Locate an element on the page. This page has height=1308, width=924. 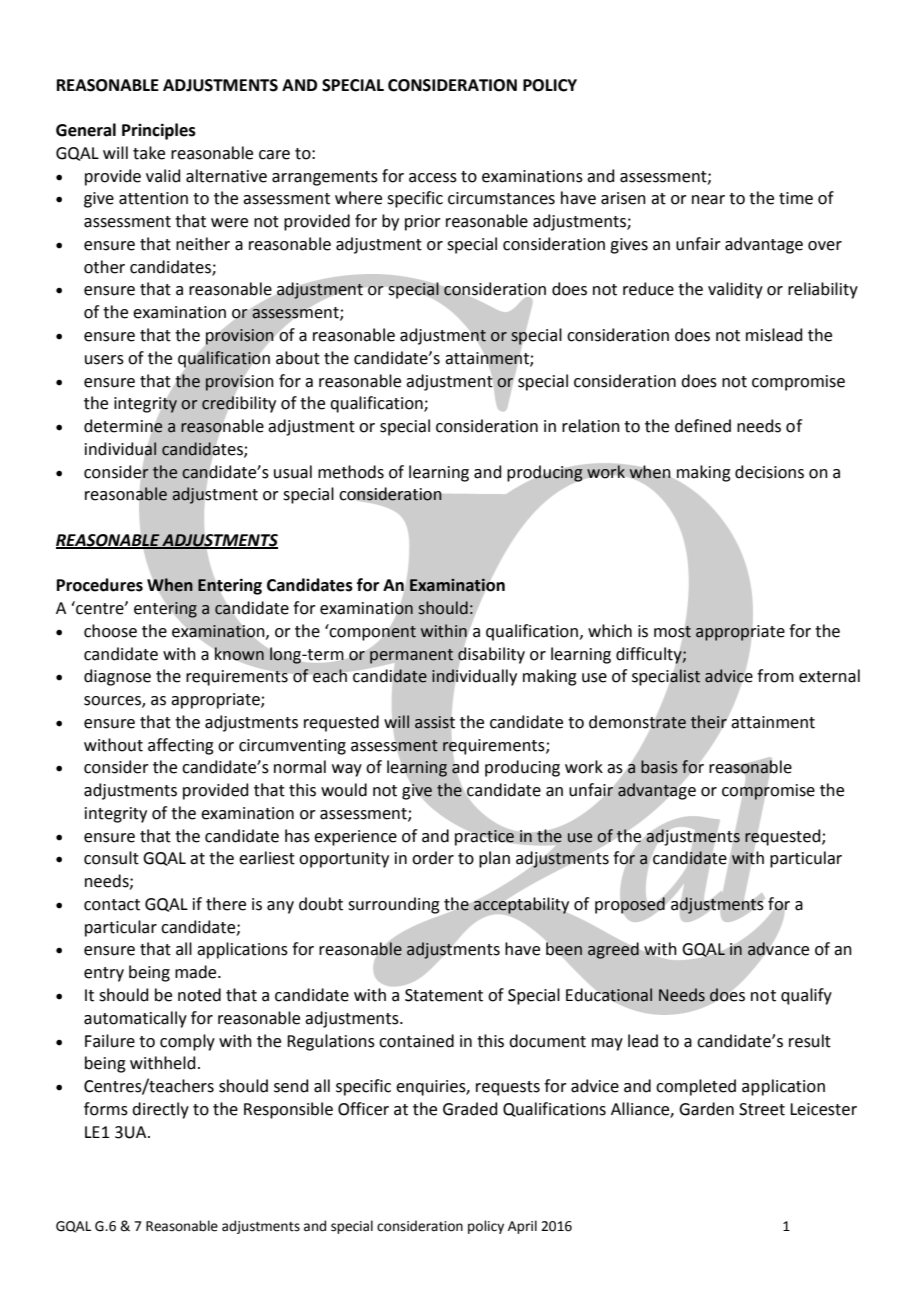
order is located at coordinates (433, 858).
